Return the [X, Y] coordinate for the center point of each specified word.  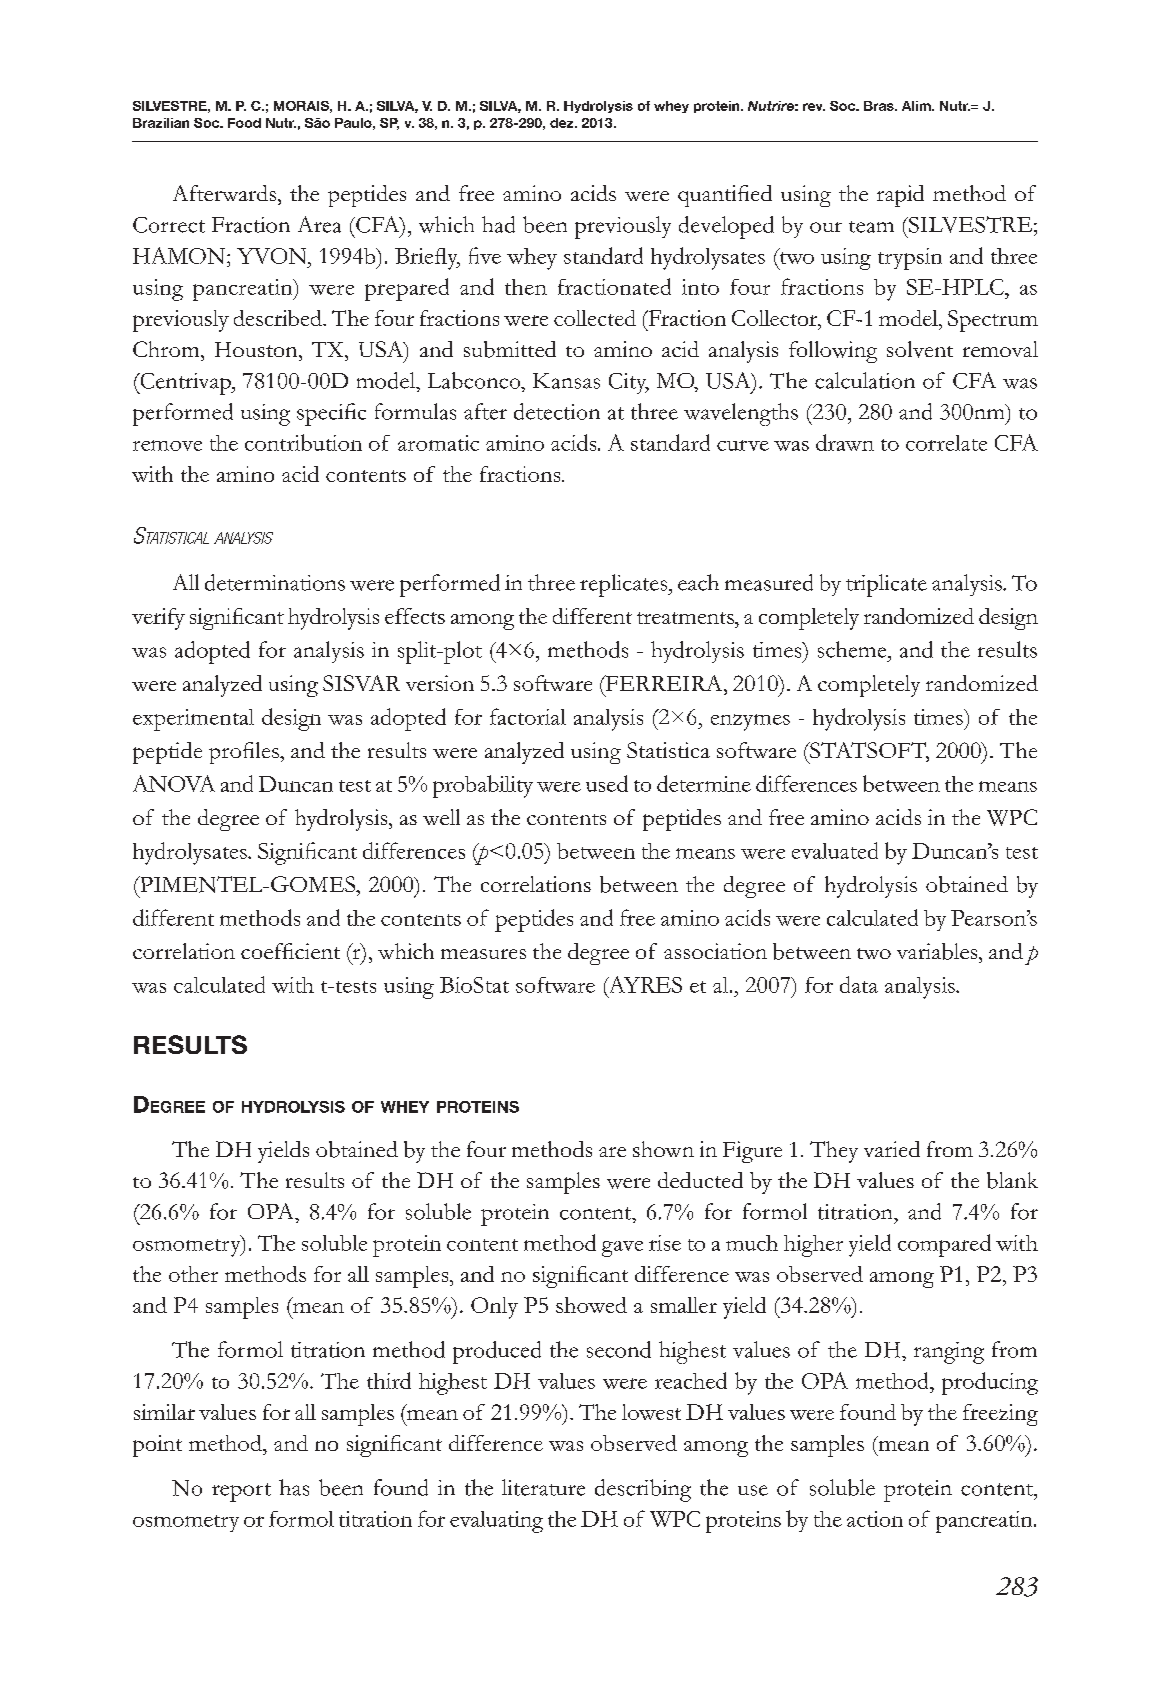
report [241, 1492]
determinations [275, 582]
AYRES [644, 985]
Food [244, 123]
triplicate [886, 585]
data [859, 984]
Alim [917, 106]
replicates [625, 585]
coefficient [290, 951]
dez [563, 123]
